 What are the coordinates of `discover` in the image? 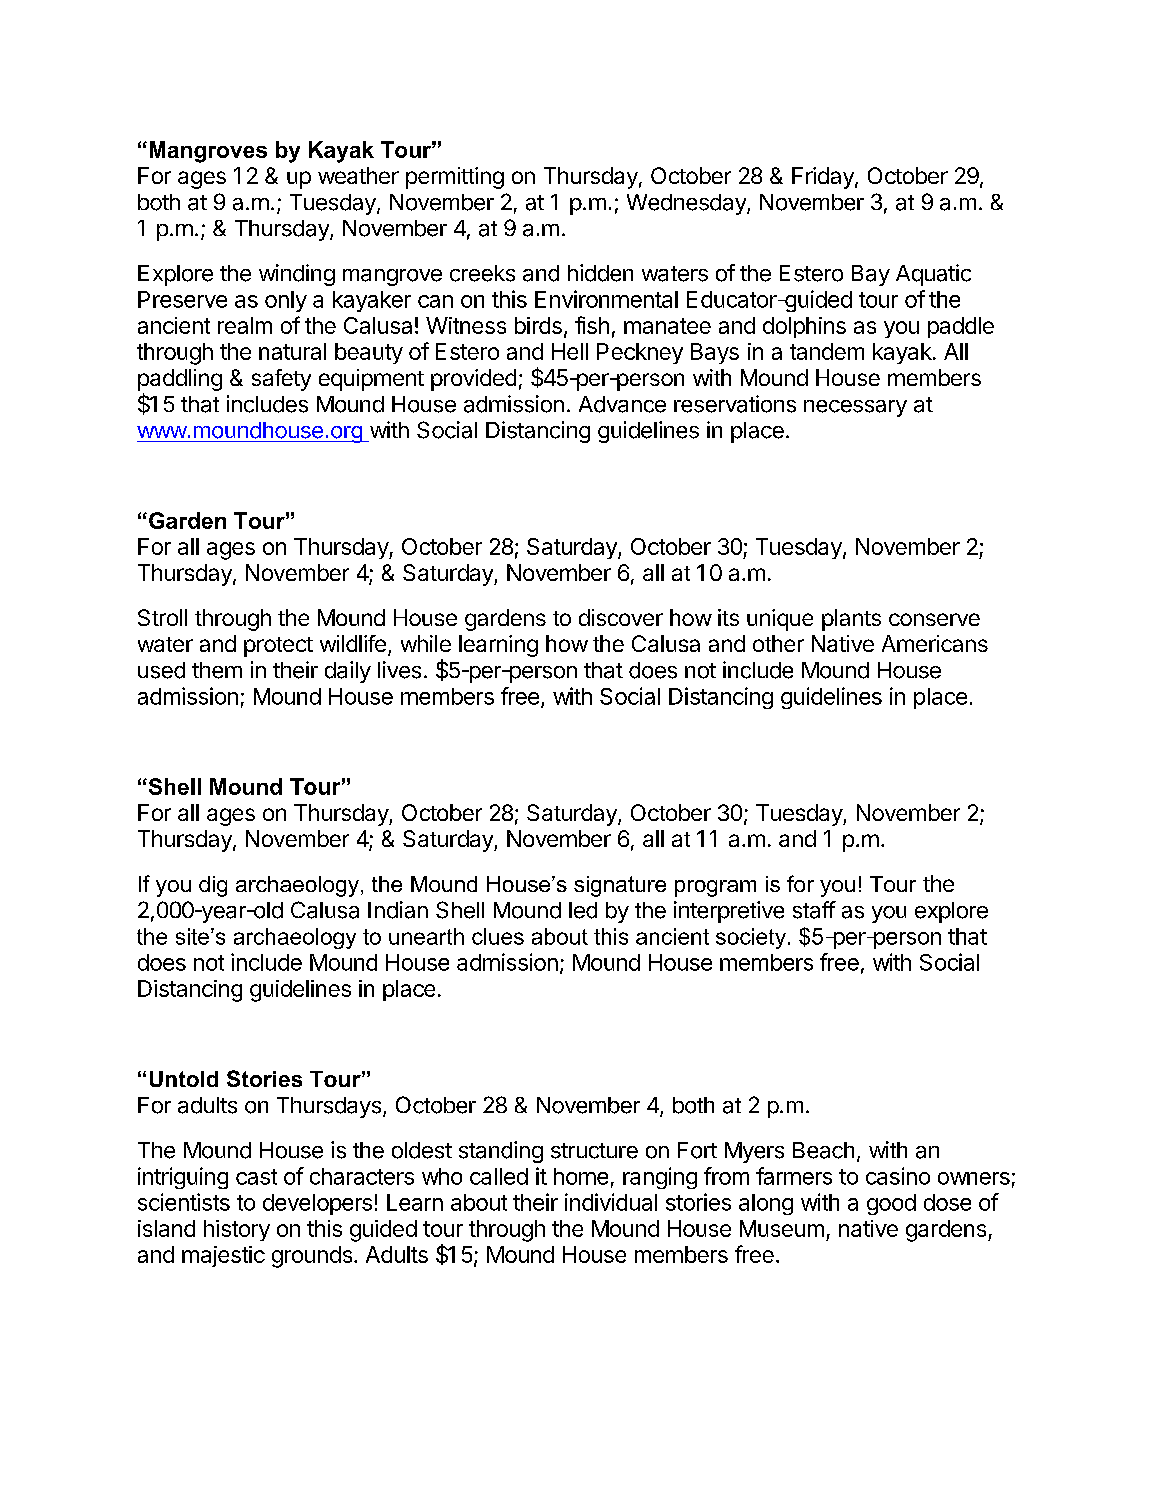 It's located at (621, 617).
